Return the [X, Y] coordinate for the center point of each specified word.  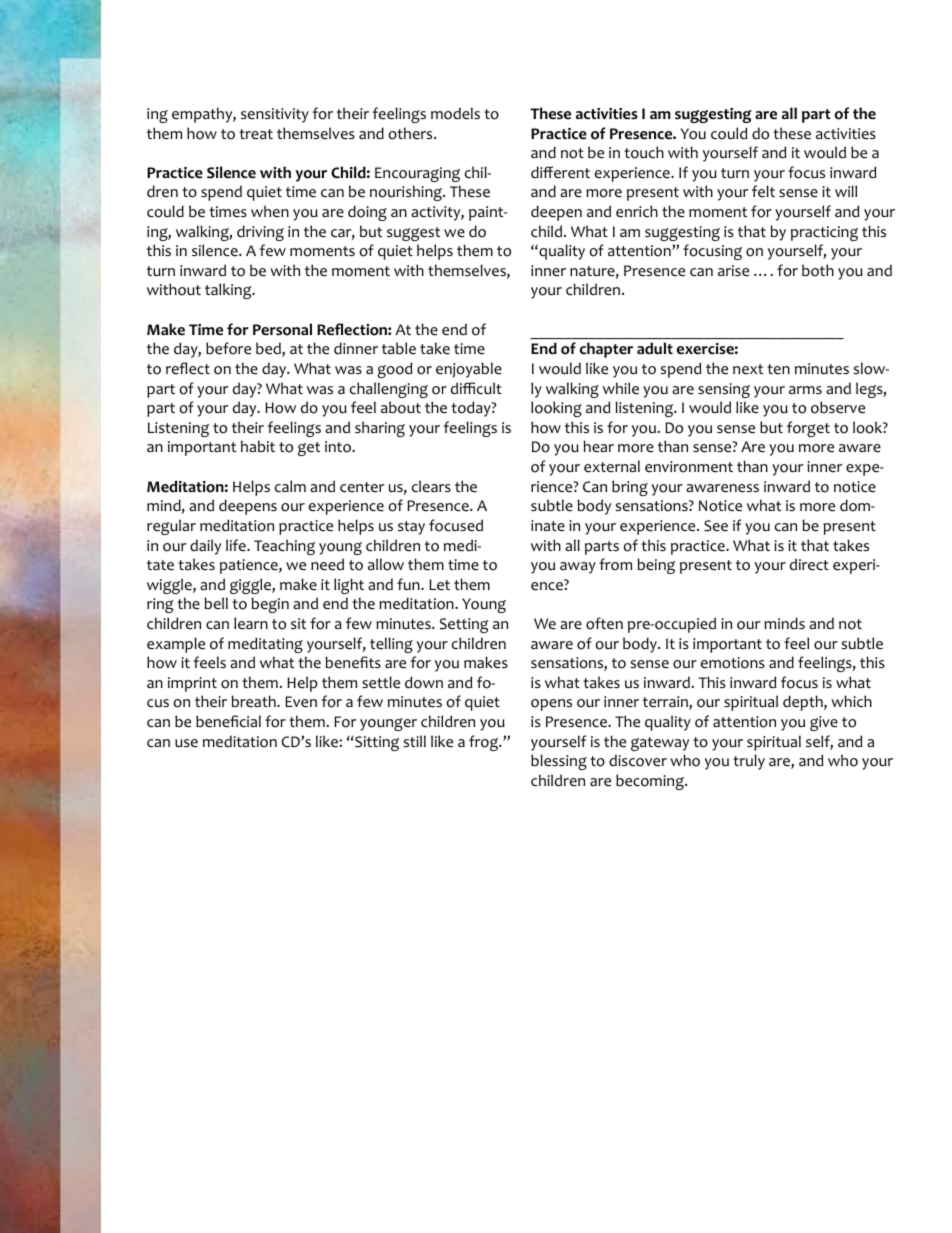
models [455, 113]
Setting [464, 625]
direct [809, 564]
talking [229, 291]
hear [598, 446]
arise [733, 271]
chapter [606, 350]
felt [763, 191]
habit [258, 446]
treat [256, 134]
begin [270, 605]
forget [808, 429]
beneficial [228, 721]
